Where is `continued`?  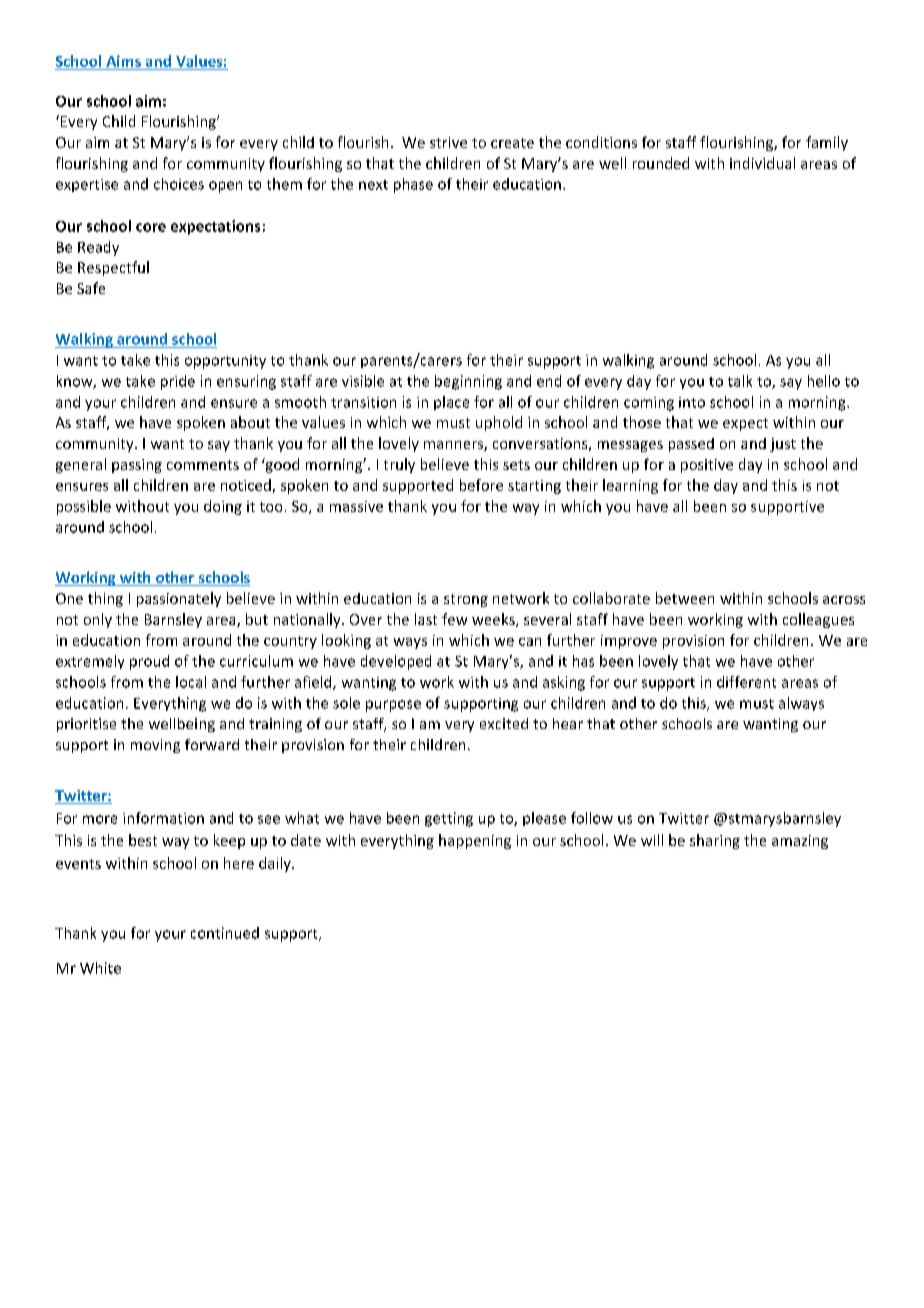 continued is located at coordinates (225, 933).
